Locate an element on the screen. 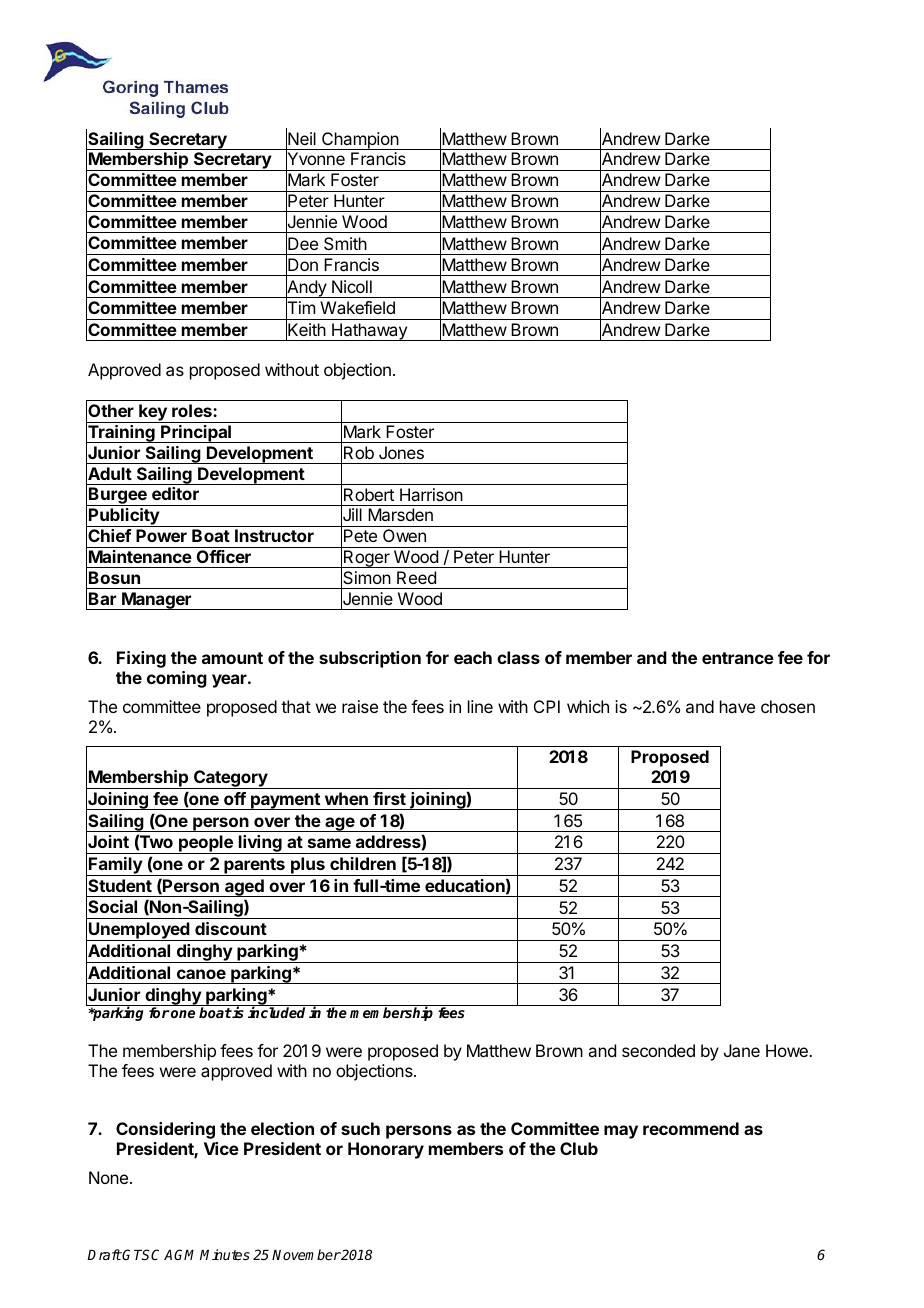 This screenshot has height=1308, width=924. Minutes is located at coordinates (225, 1254).
